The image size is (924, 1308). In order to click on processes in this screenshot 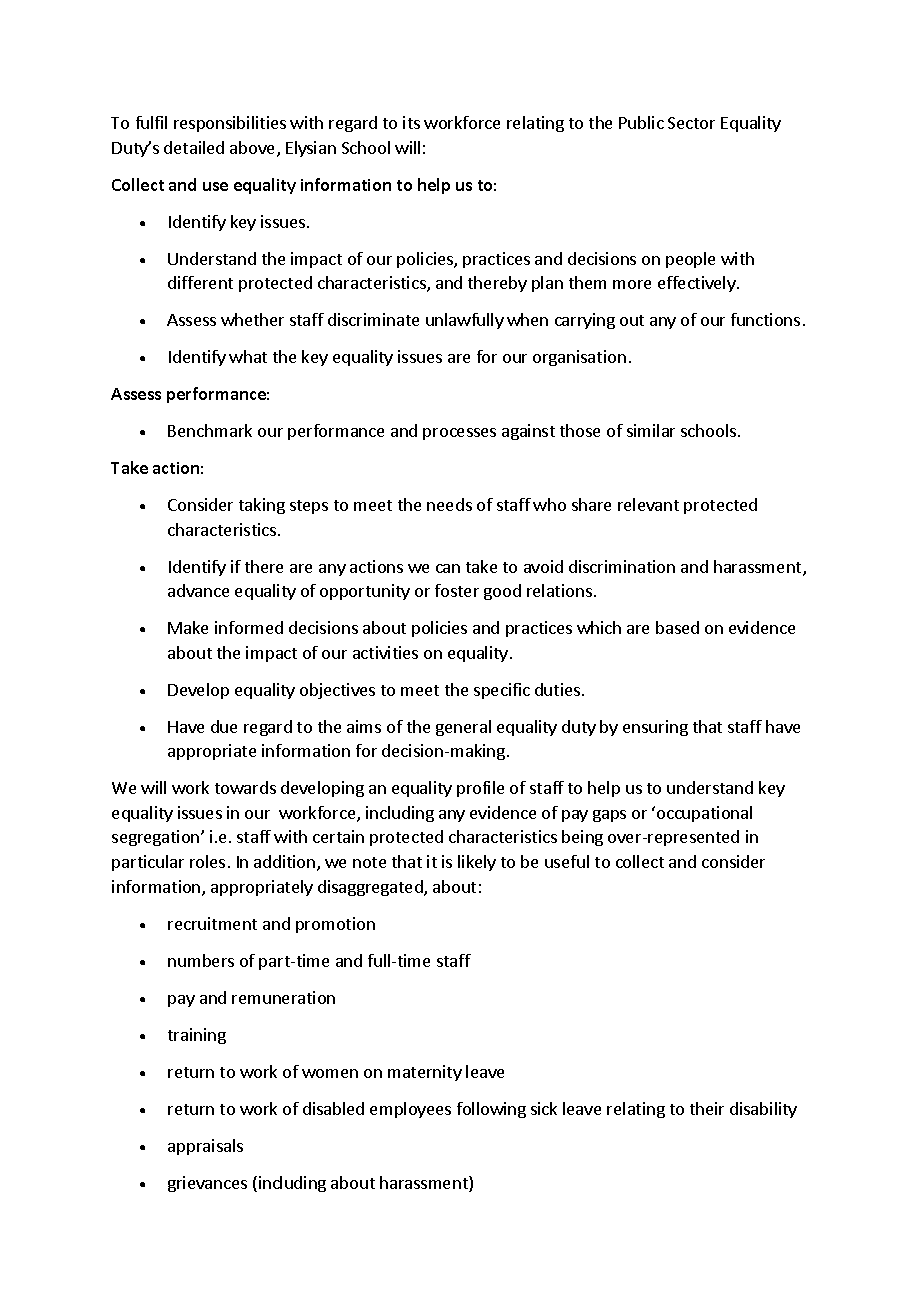, I will do `click(459, 434)`.
